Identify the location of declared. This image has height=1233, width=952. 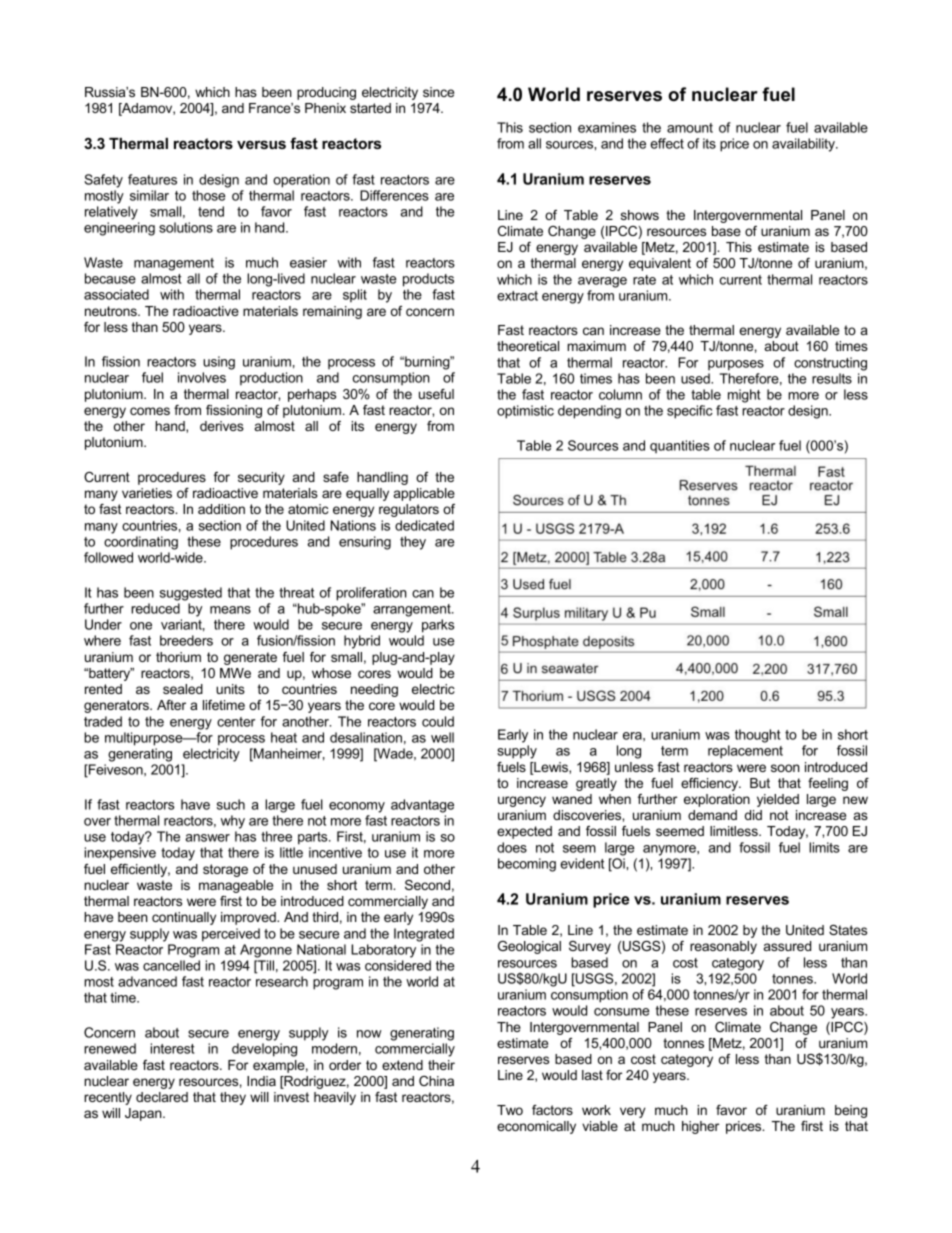
(162, 1097).
